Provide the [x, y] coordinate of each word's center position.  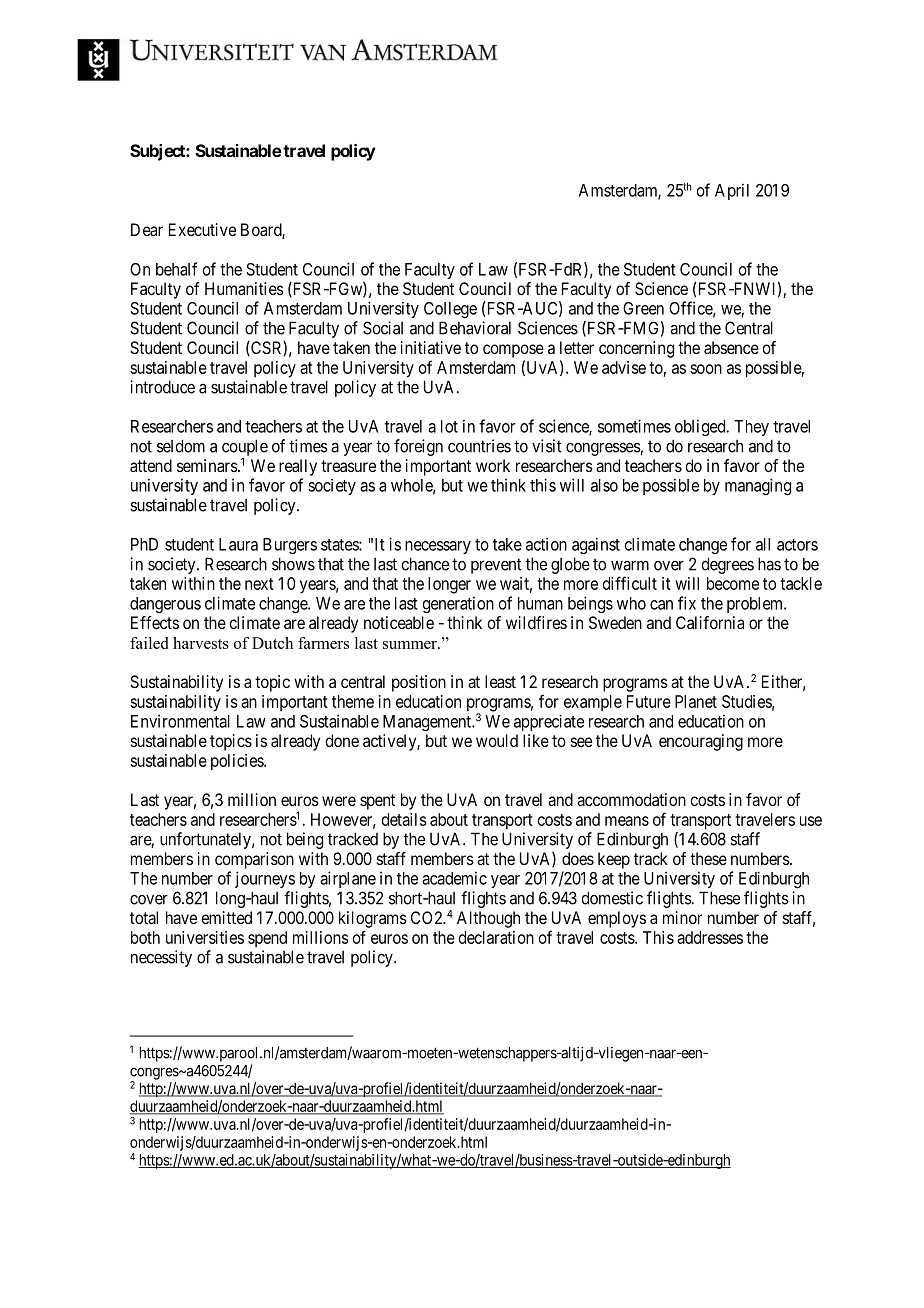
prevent [496, 566]
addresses [710, 937]
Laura [238, 544]
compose [513, 351]
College [450, 310]
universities [205, 937]
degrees [727, 565]
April [732, 191]
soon [706, 369]
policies [238, 762]
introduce [162, 387]
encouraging [701, 742]
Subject [158, 152]
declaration [496, 937]
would [497, 740]
